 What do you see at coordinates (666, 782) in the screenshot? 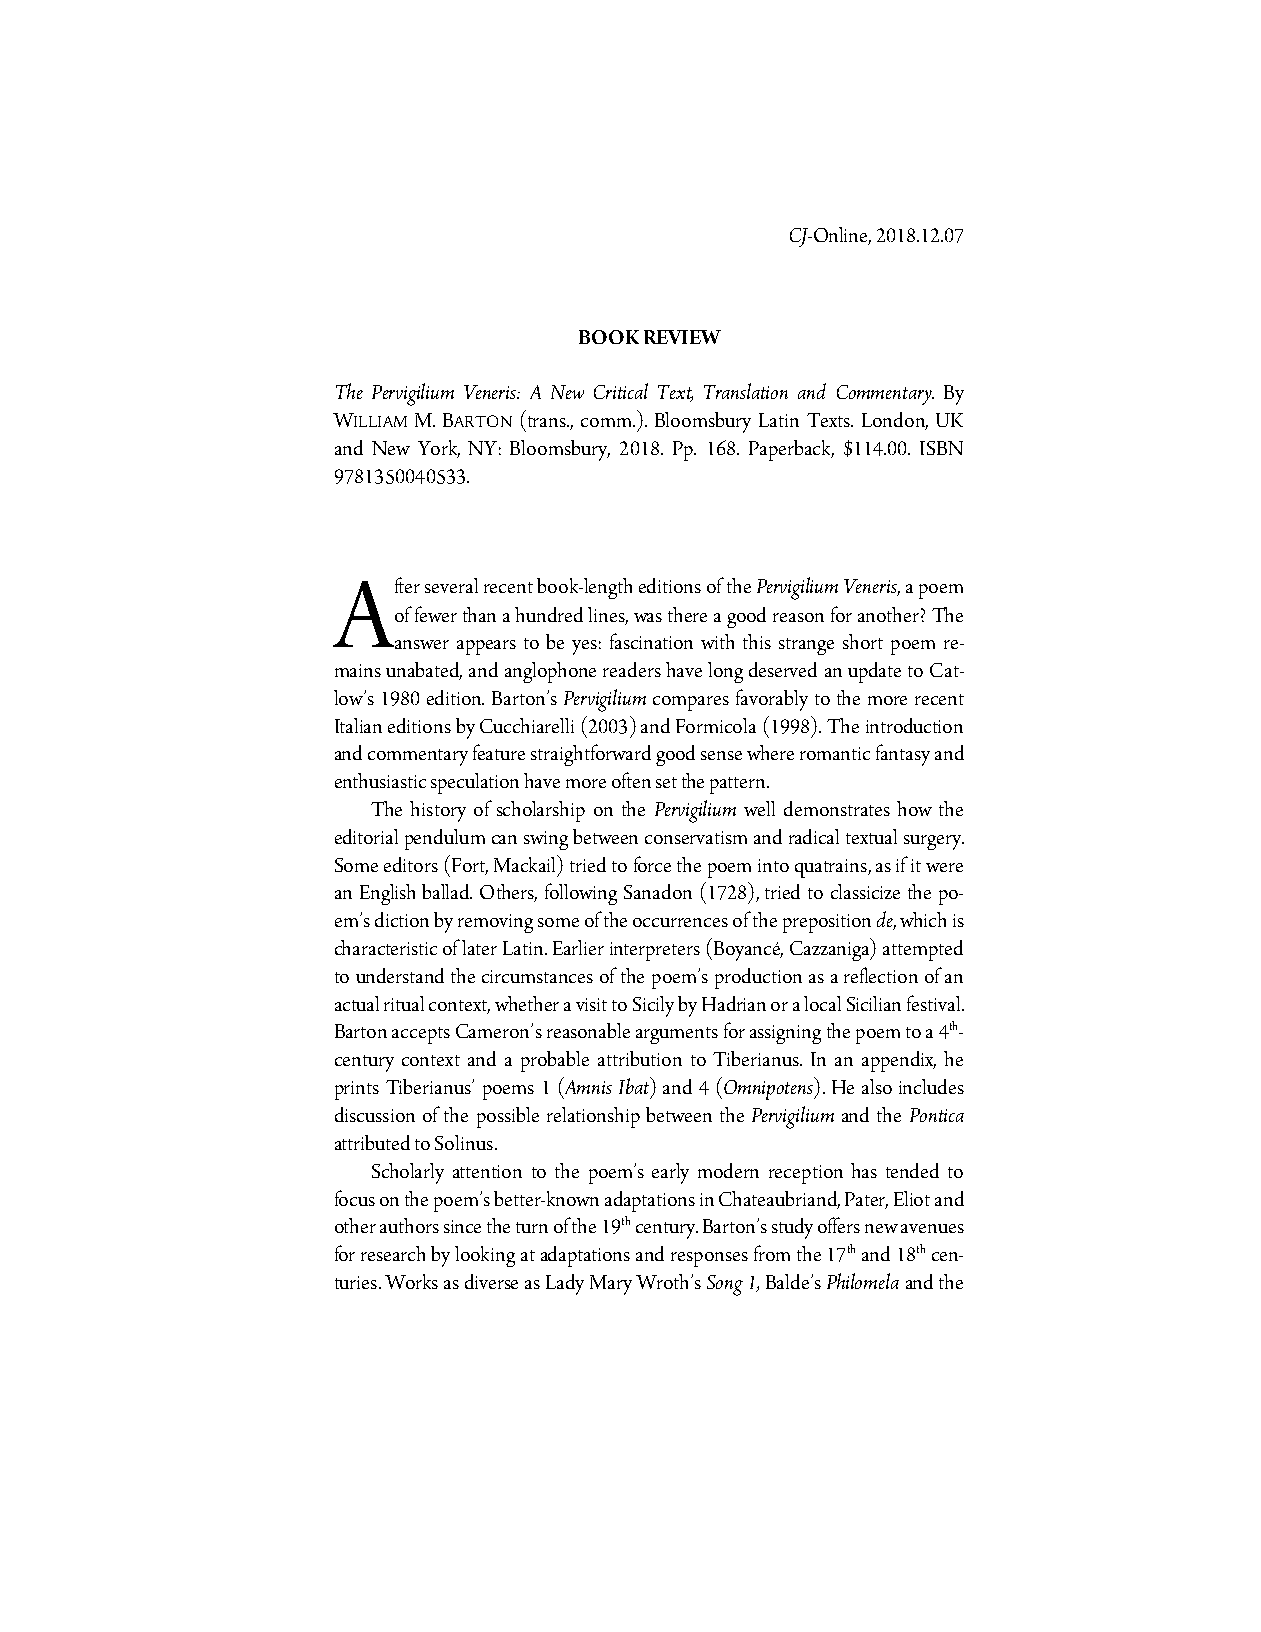
I see `set` at bounding box center [666, 782].
